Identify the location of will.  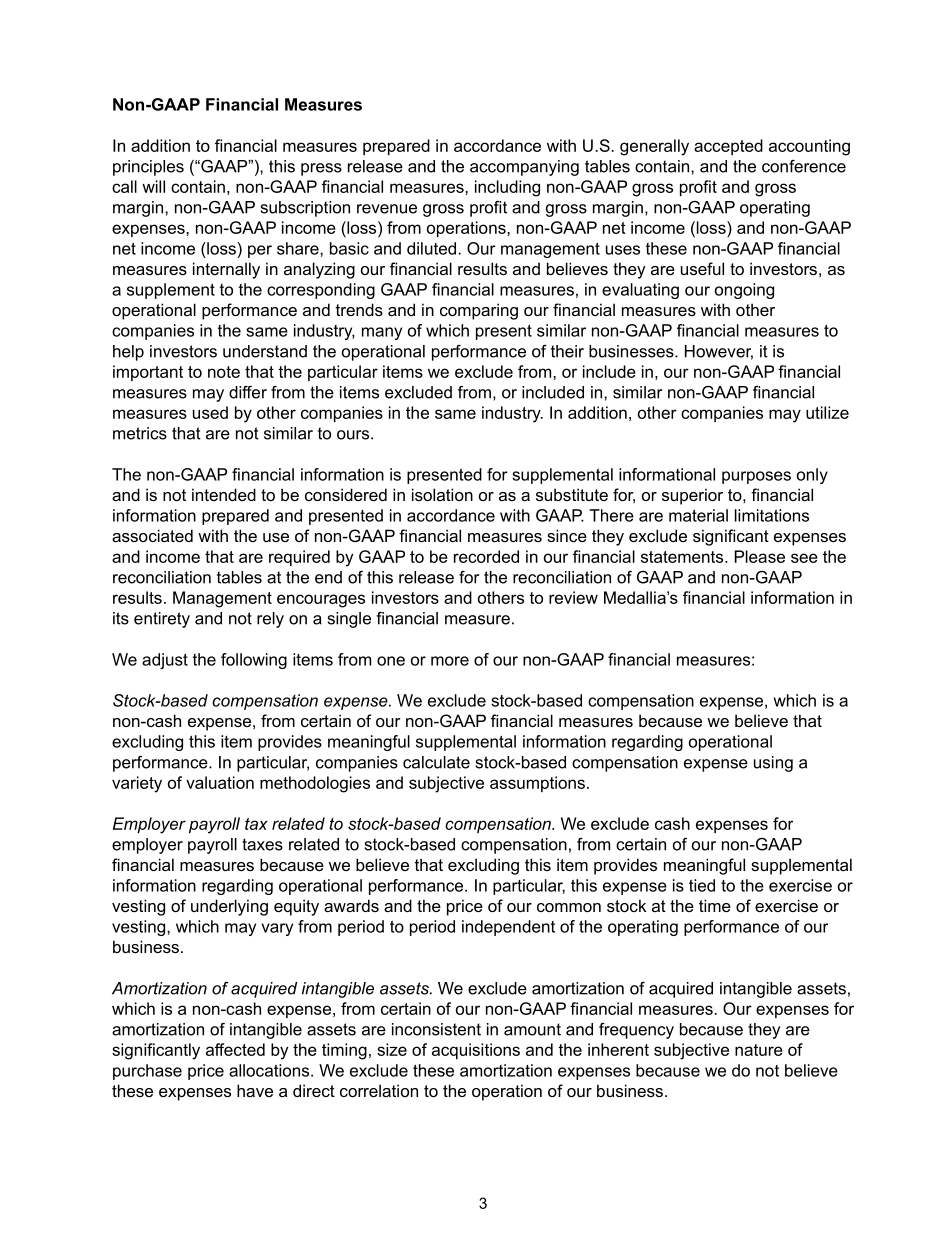
(153, 186).
